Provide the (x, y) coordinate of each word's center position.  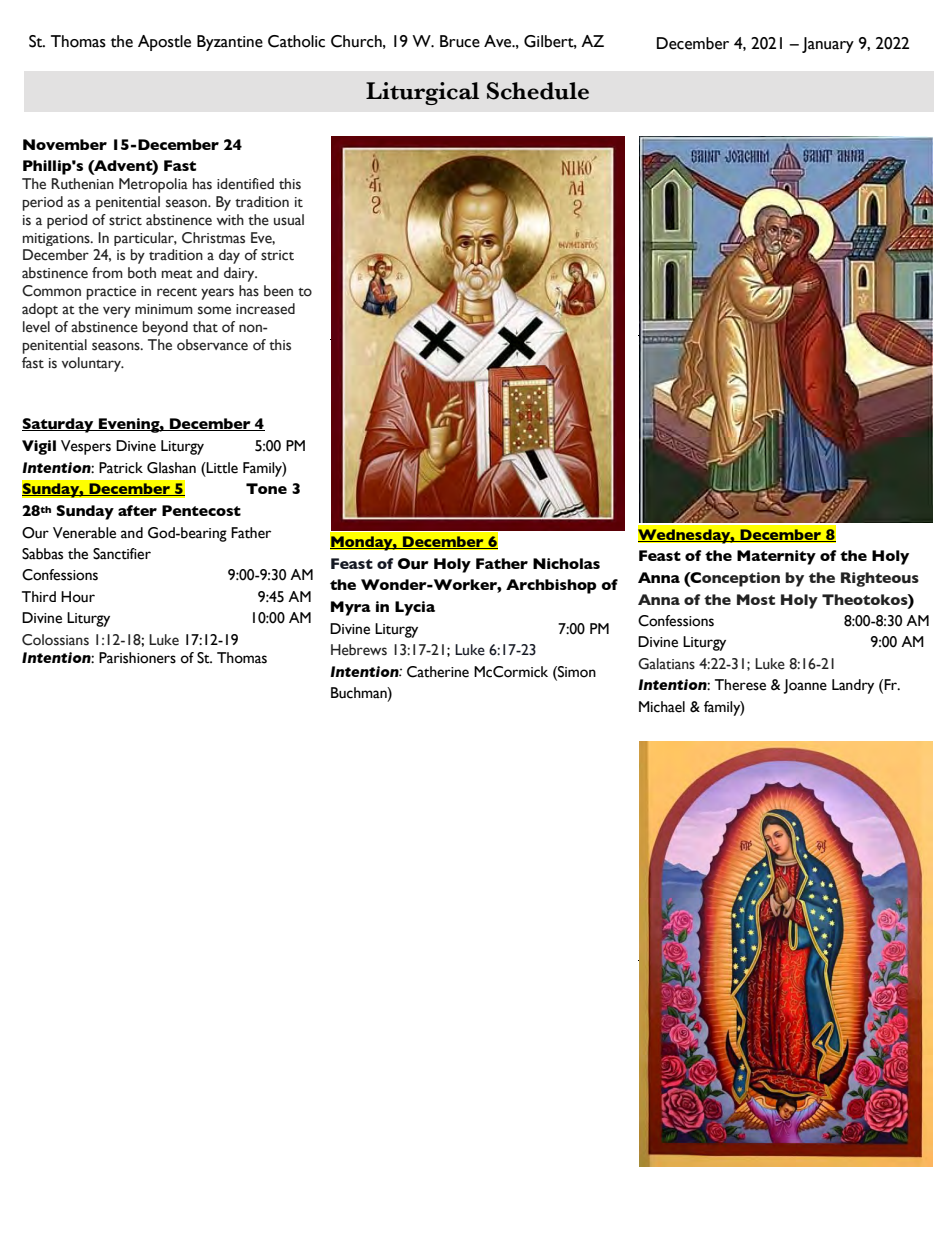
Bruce (460, 41)
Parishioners (137, 658)
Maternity (776, 557)
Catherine (438, 672)
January (828, 45)
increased (265, 309)
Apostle (164, 43)
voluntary (92, 364)
